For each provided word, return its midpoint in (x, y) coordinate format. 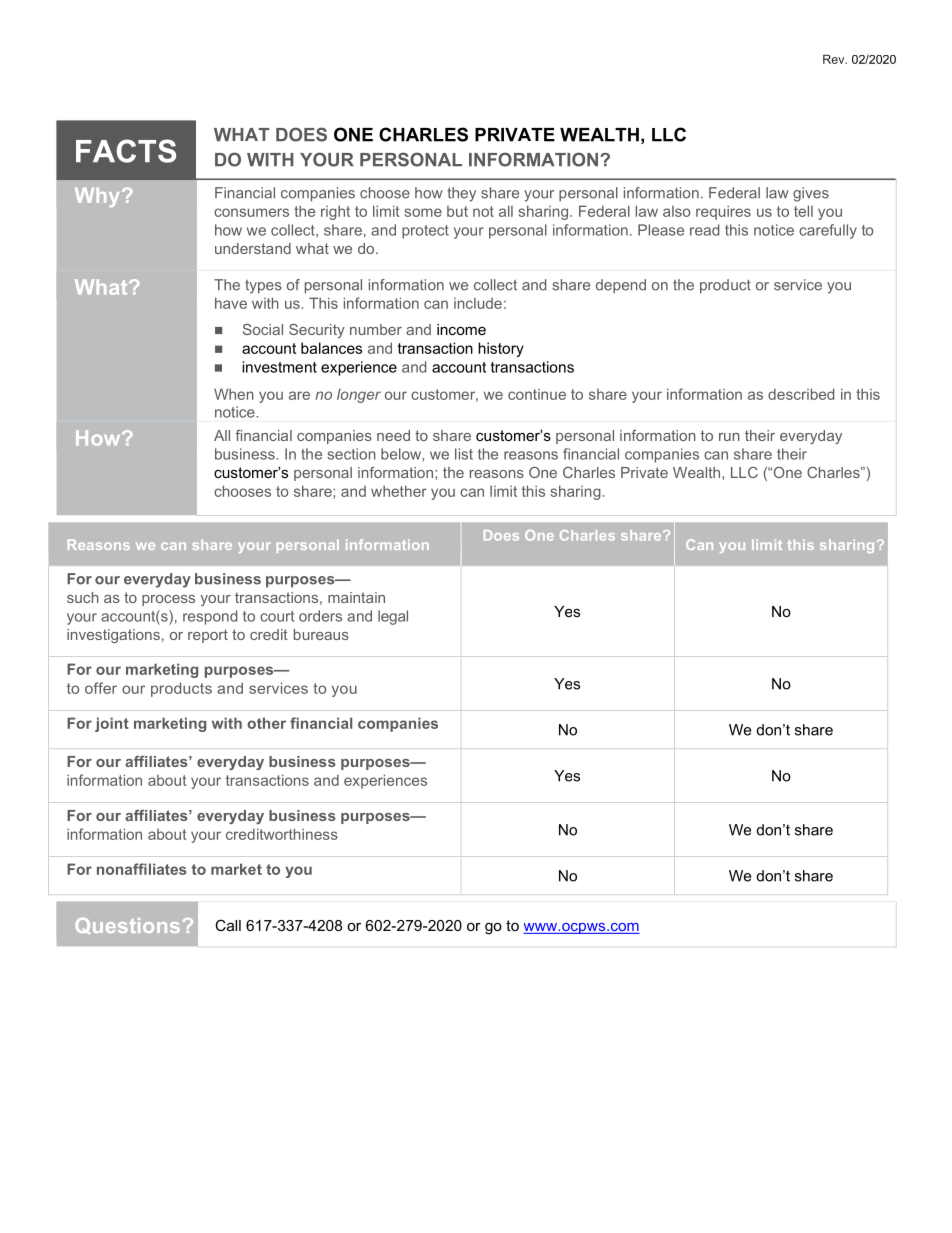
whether (399, 491)
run (729, 437)
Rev (835, 59)
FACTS (126, 151)
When (234, 394)
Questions (127, 926)
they (461, 194)
